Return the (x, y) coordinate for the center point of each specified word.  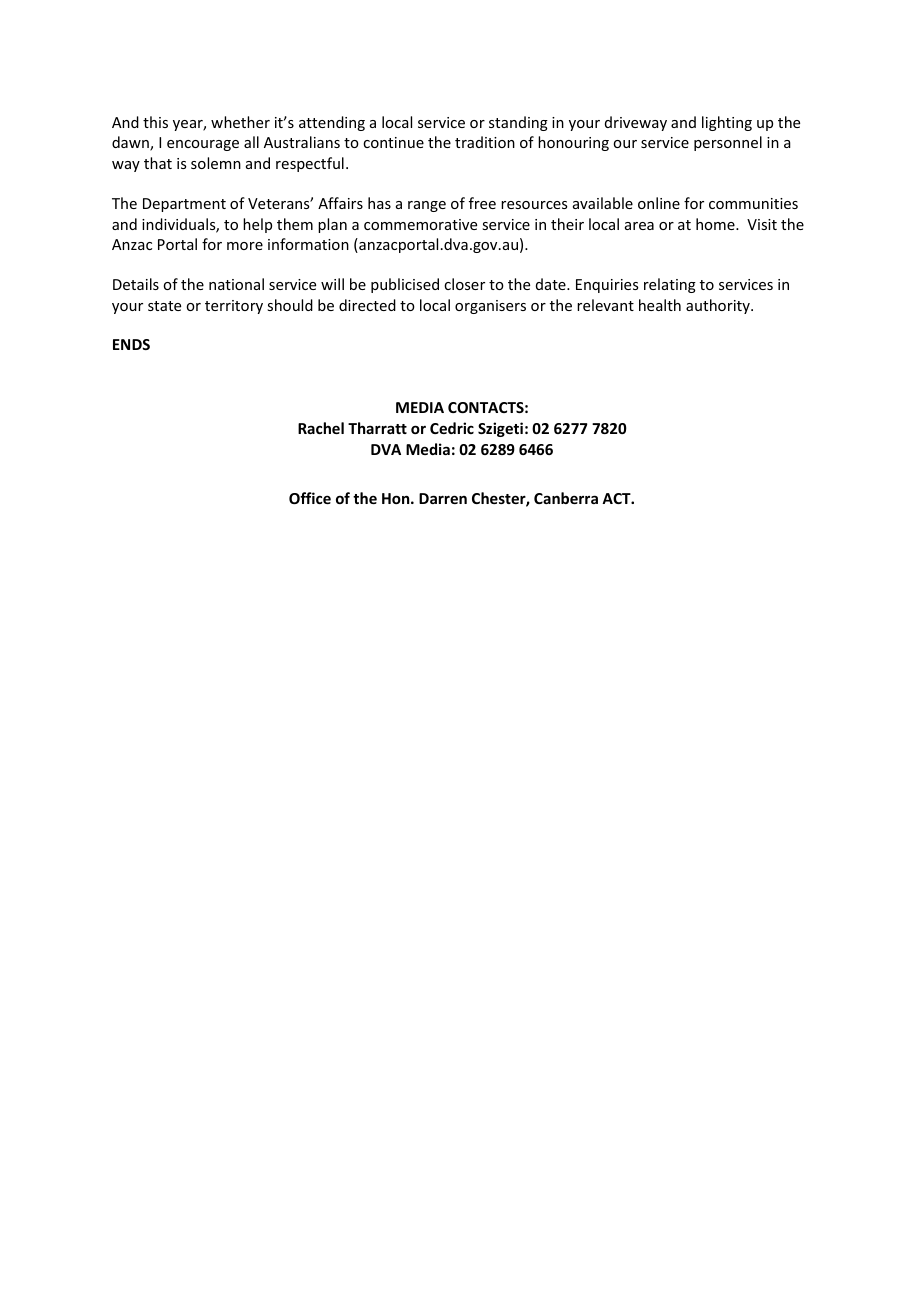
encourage (203, 145)
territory (234, 307)
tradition (485, 142)
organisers (490, 307)
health (660, 305)
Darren (443, 498)
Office (310, 498)
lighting (727, 123)
